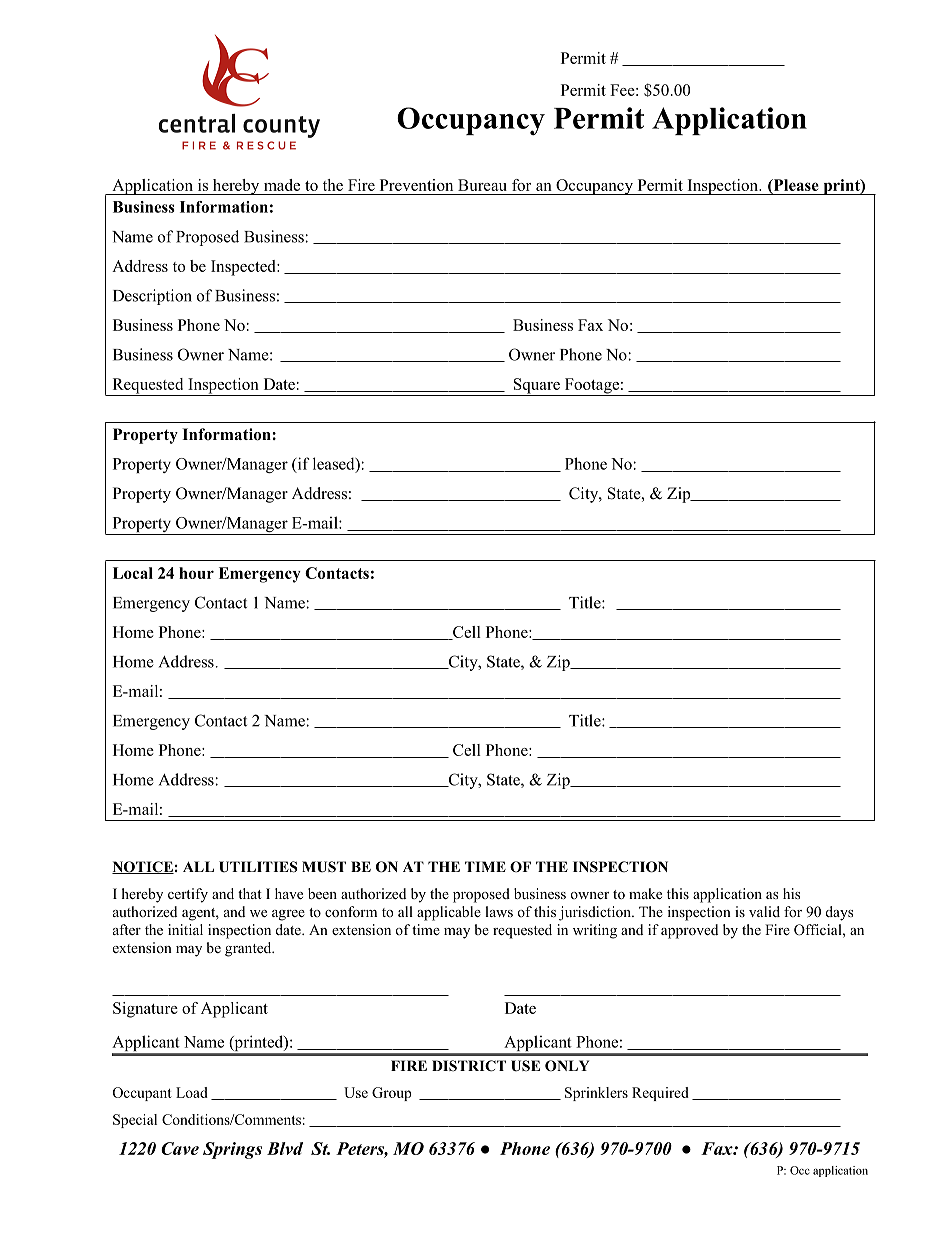 This screenshot has height=1233, width=952. I want to click on make, so click(645, 893).
